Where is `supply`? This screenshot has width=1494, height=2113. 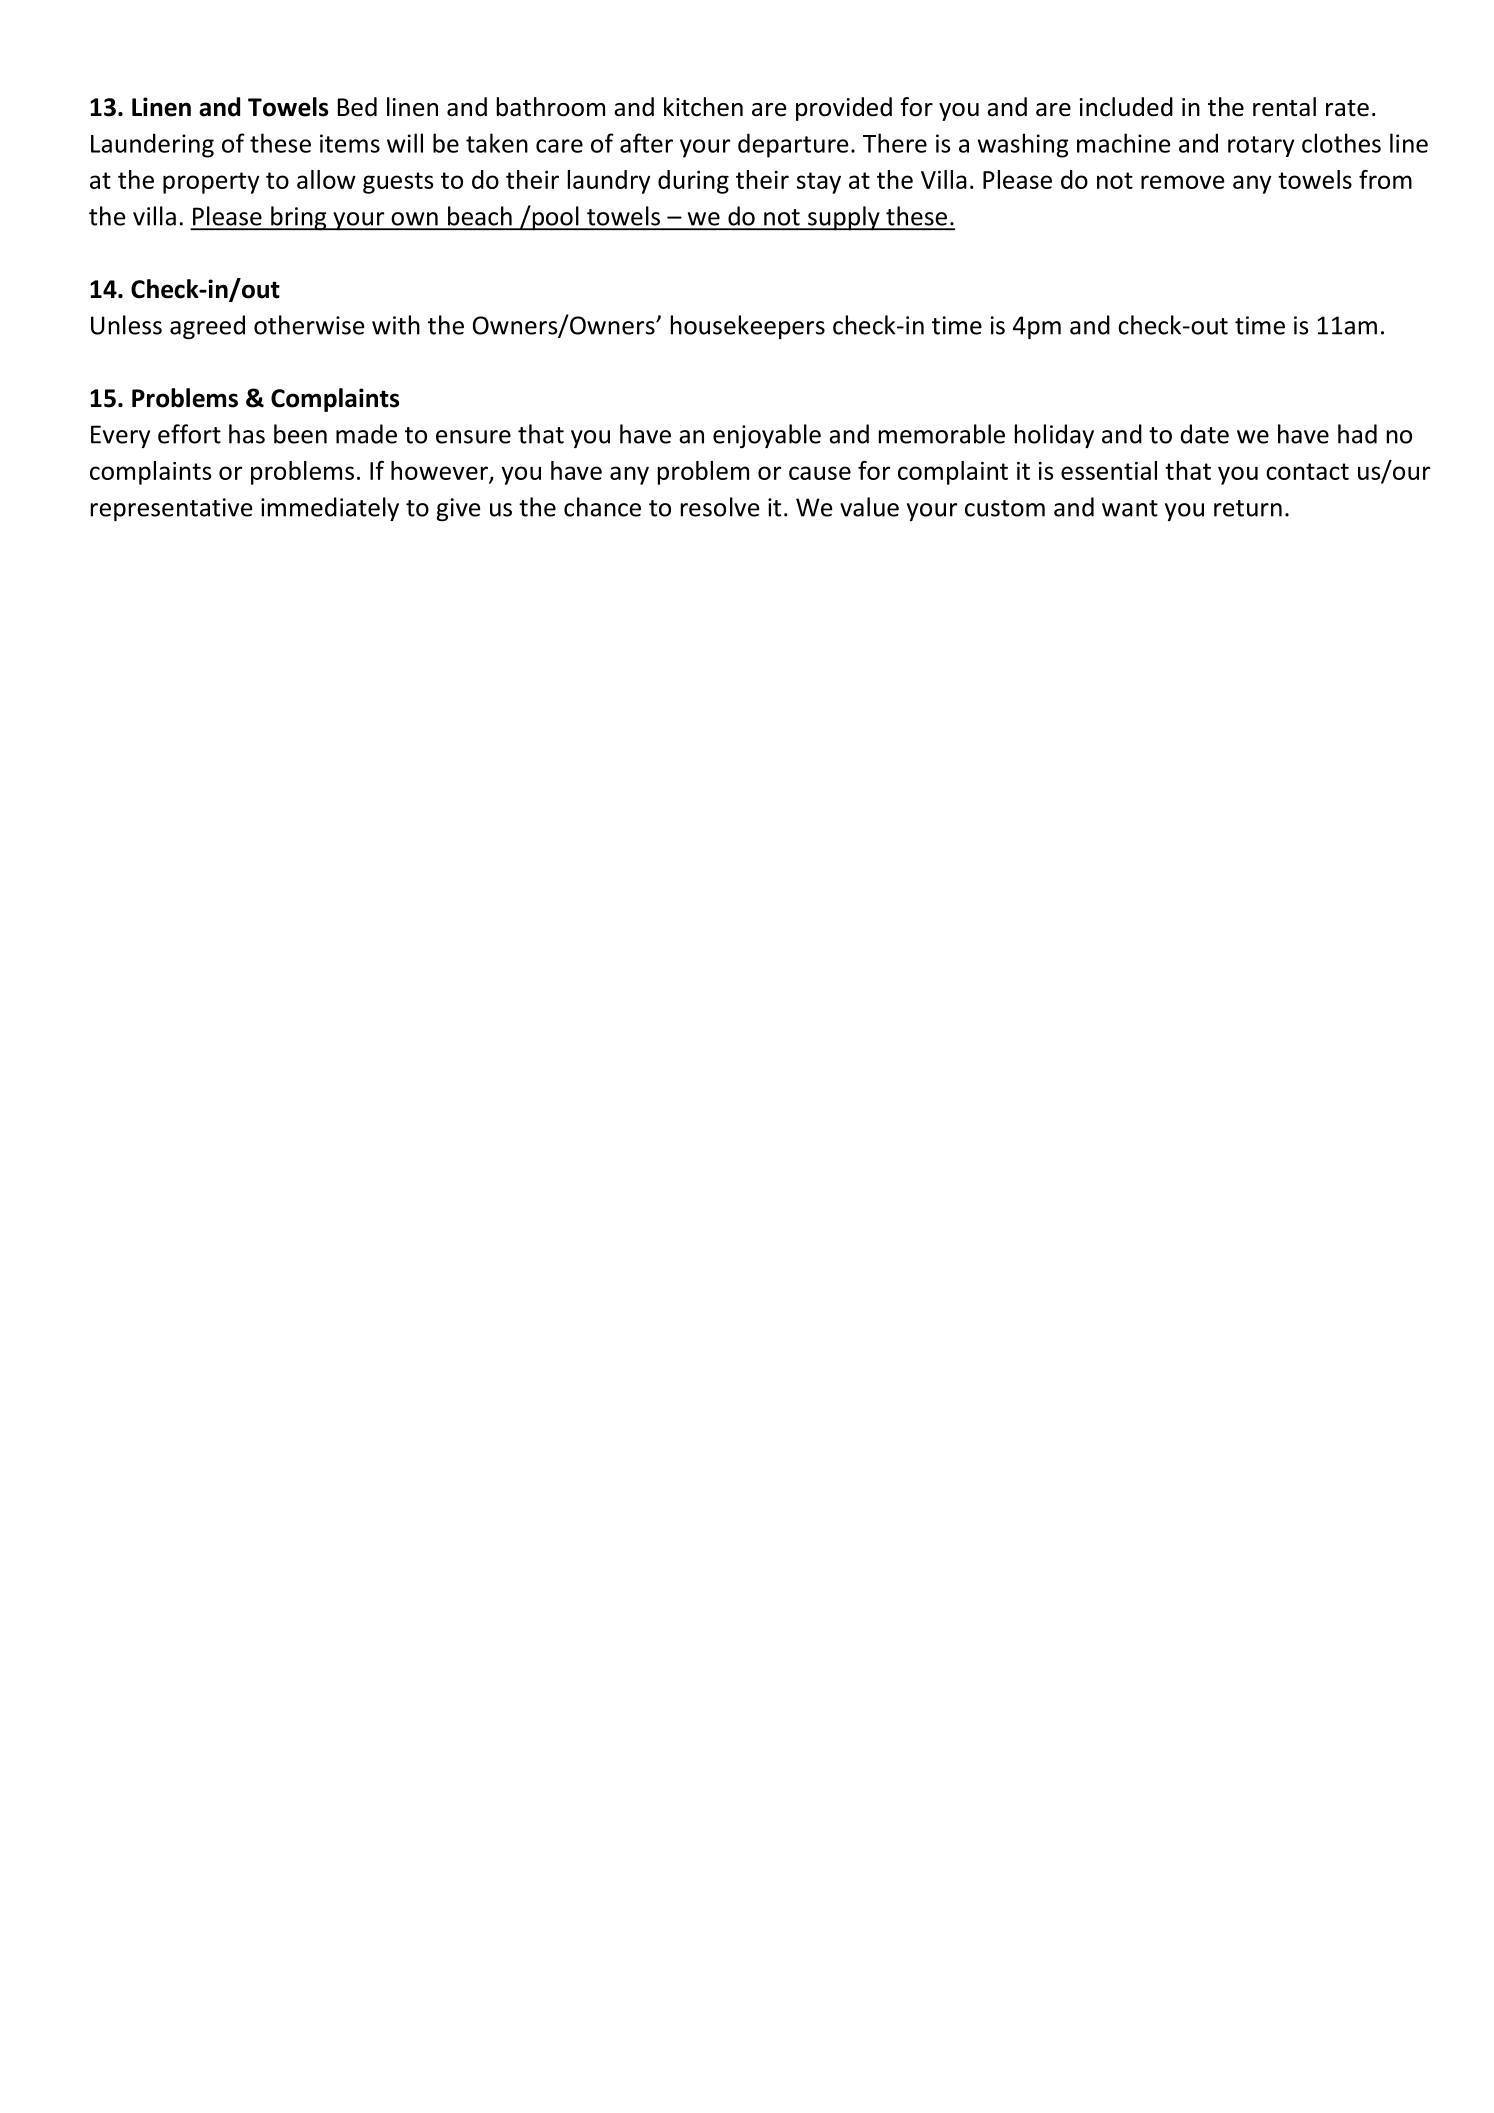
supply is located at coordinates (844, 218).
